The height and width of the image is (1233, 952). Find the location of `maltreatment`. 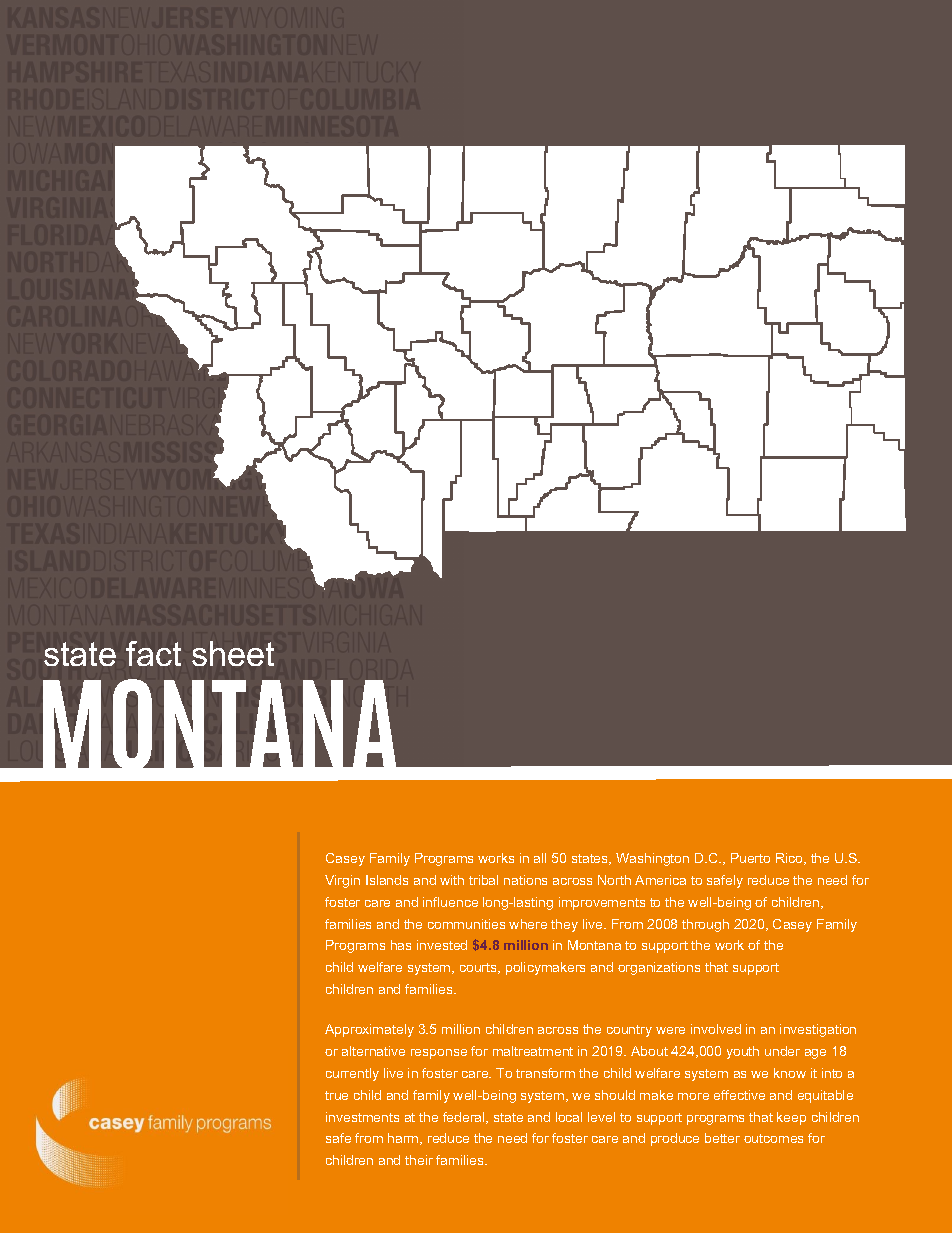

maltreatment is located at coordinates (533, 1051).
